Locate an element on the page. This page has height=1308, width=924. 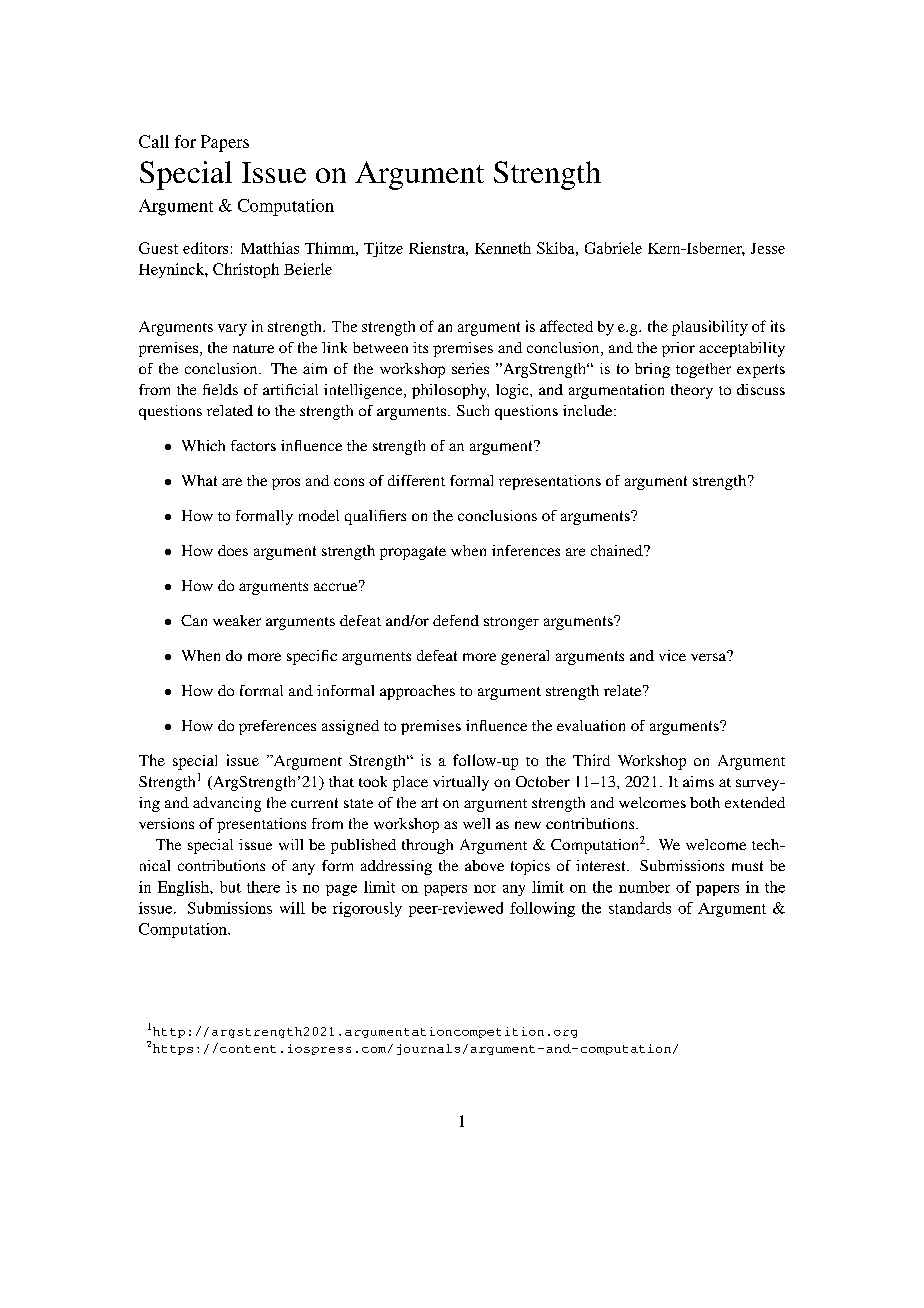
number is located at coordinates (644, 887).
